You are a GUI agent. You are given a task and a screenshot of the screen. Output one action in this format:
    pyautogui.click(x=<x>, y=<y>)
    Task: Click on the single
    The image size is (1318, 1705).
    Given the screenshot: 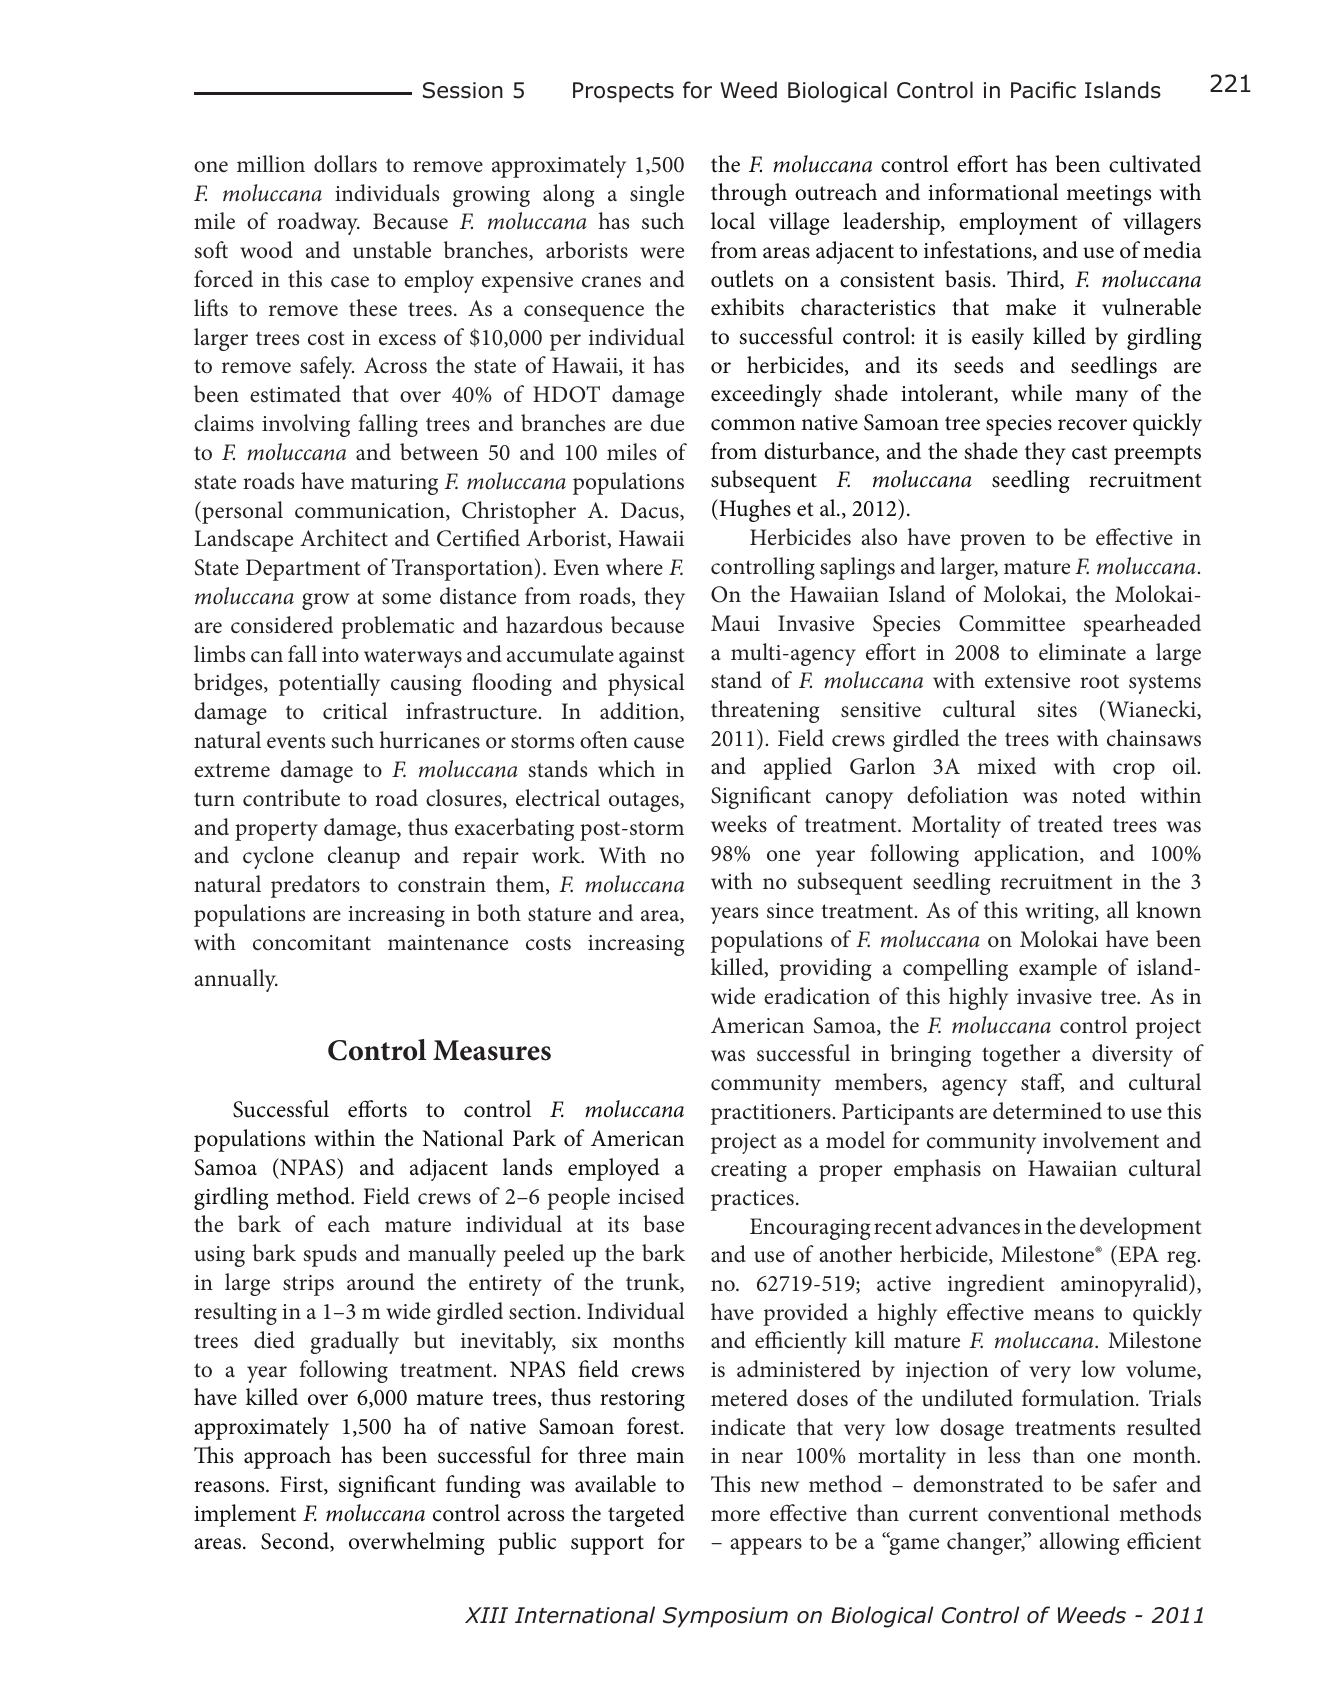 What is the action you would take?
    pyautogui.click(x=657, y=195)
